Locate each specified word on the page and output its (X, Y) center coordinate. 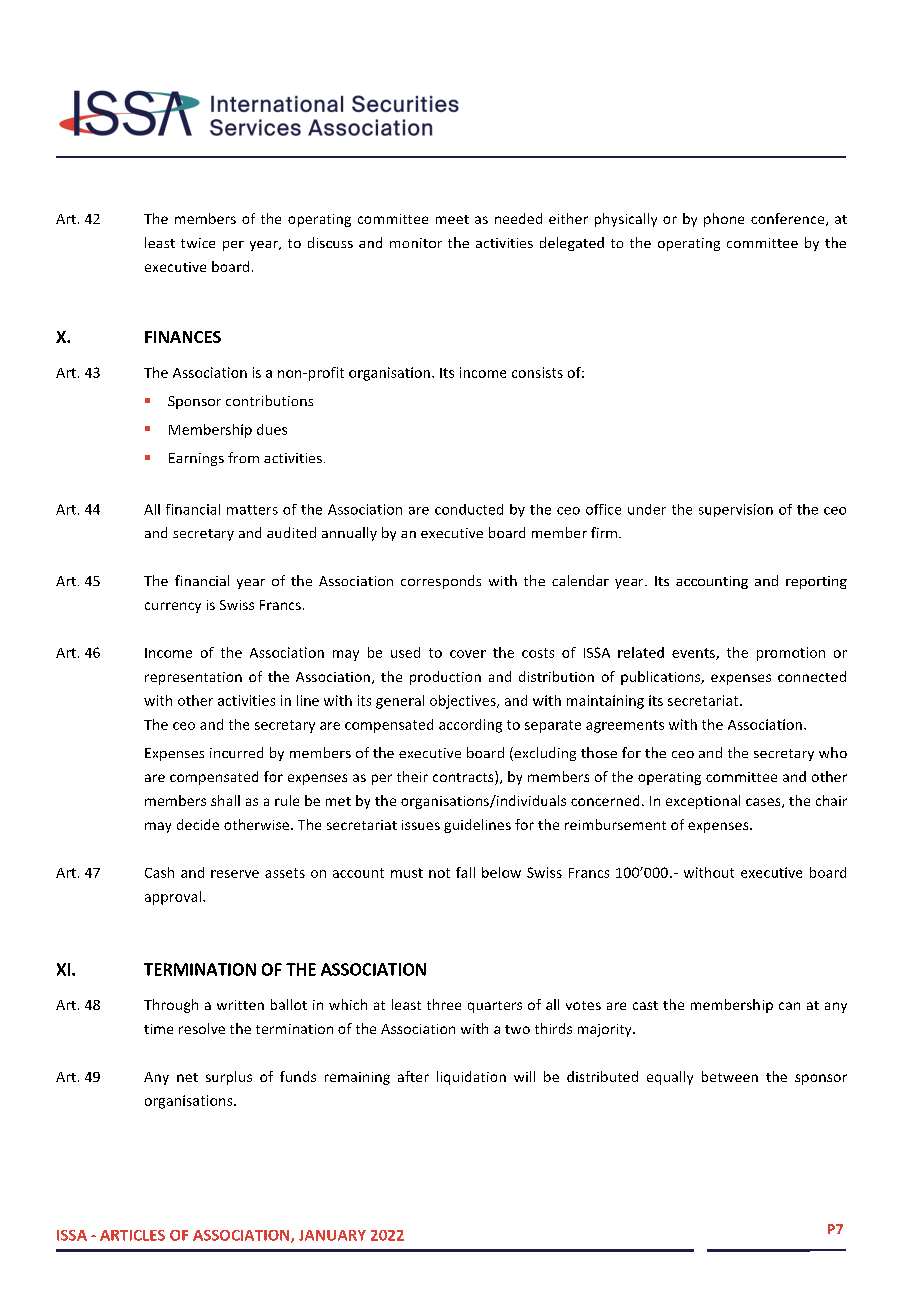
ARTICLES (132, 1235)
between (730, 1076)
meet (452, 219)
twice (198, 243)
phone (724, 220)
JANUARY (332, 1235)
